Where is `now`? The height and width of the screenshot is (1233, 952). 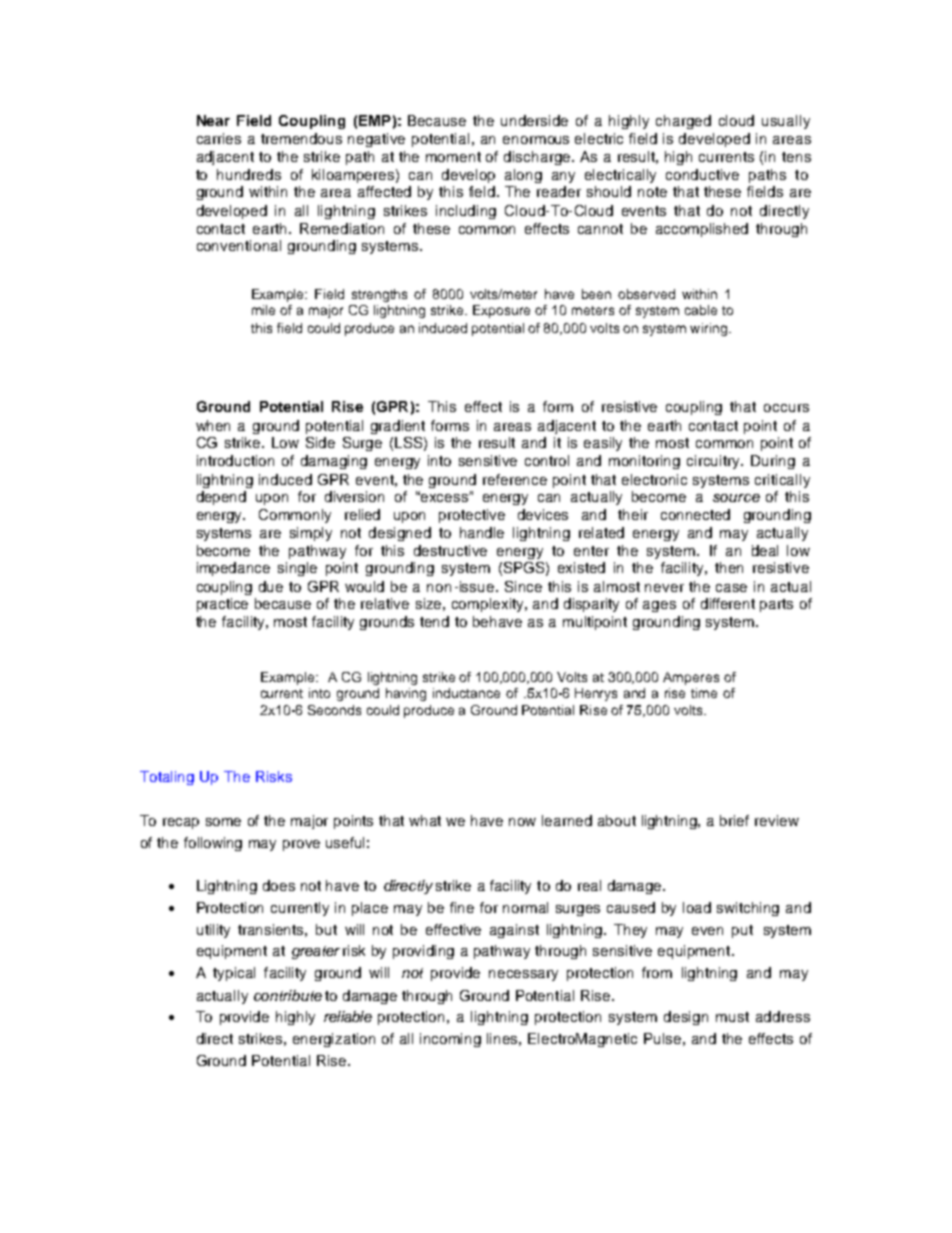
now is located at coordinates (522, 822).
